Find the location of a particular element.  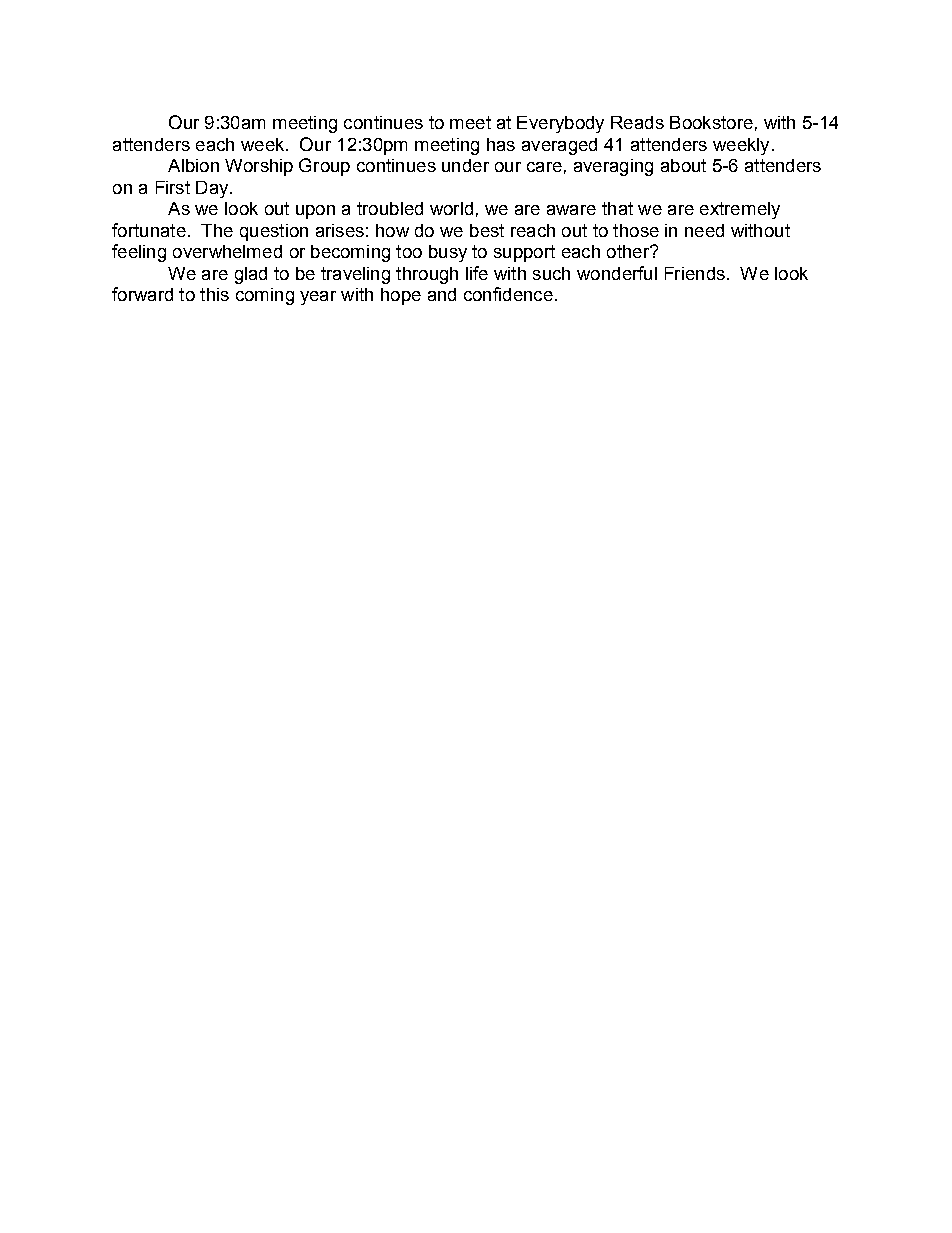

and is located at coordinates (442, 294).
